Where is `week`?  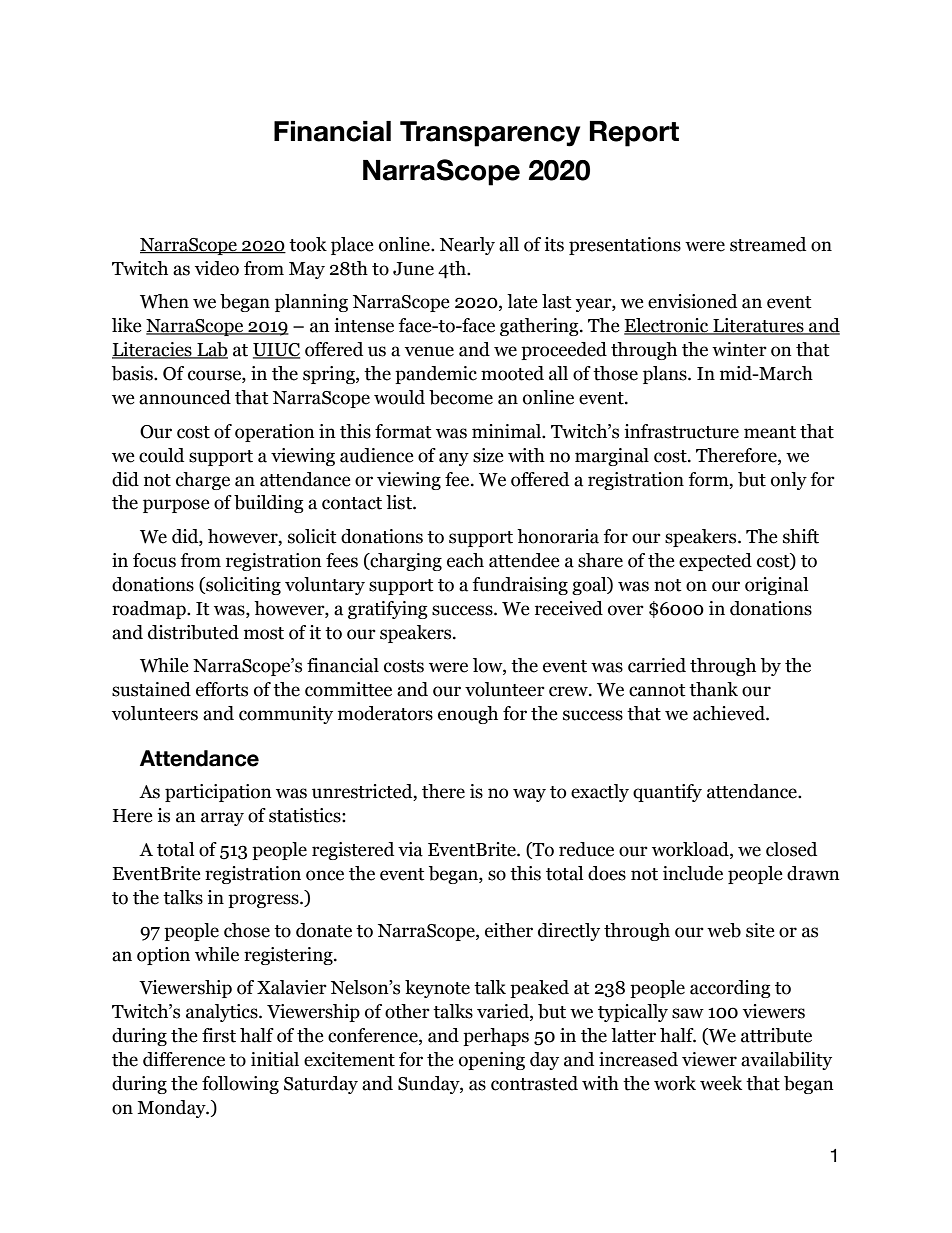 week is located at coordinates (721, 1083).
